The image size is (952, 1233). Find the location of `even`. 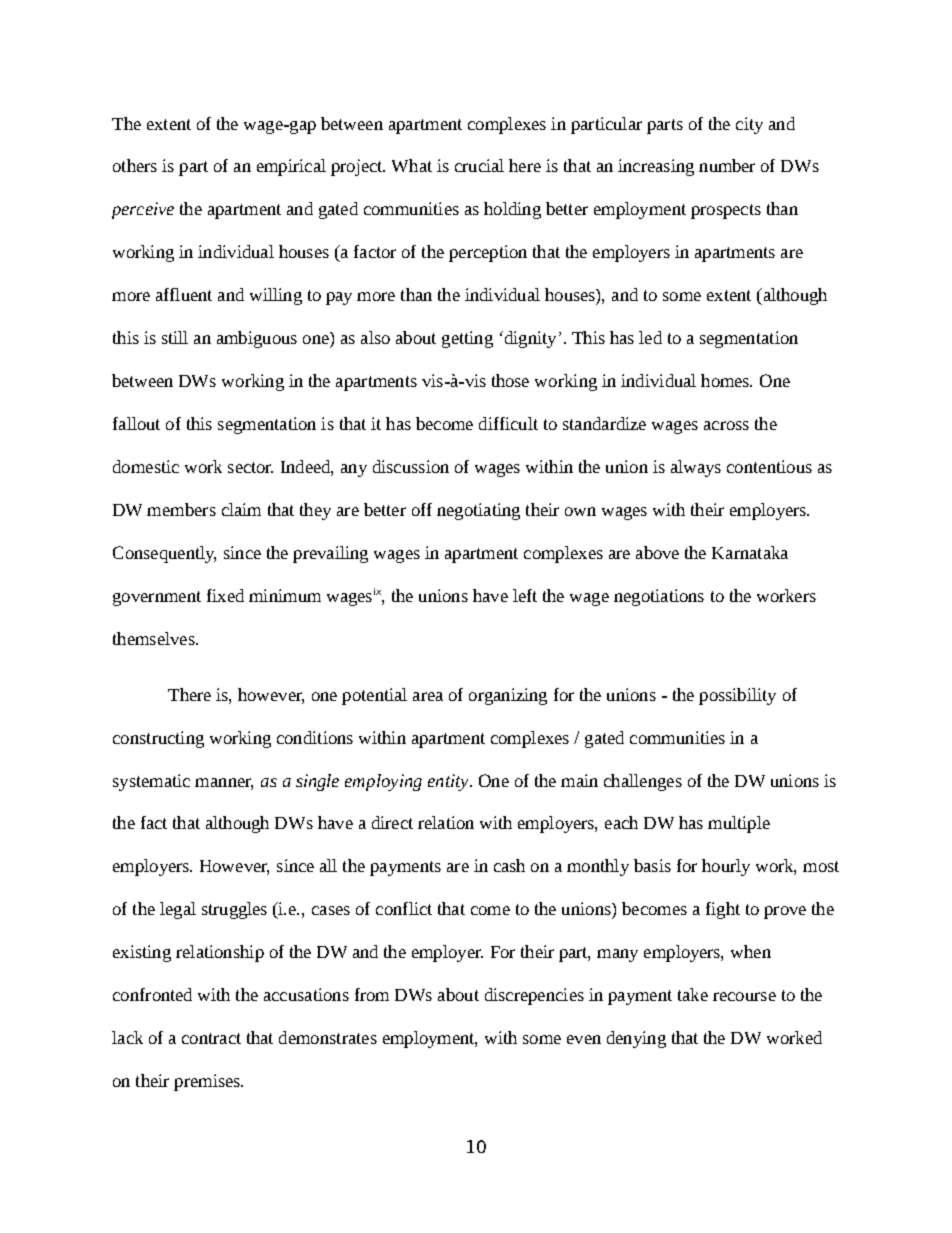

even is located at coordinates (584, 1039).
